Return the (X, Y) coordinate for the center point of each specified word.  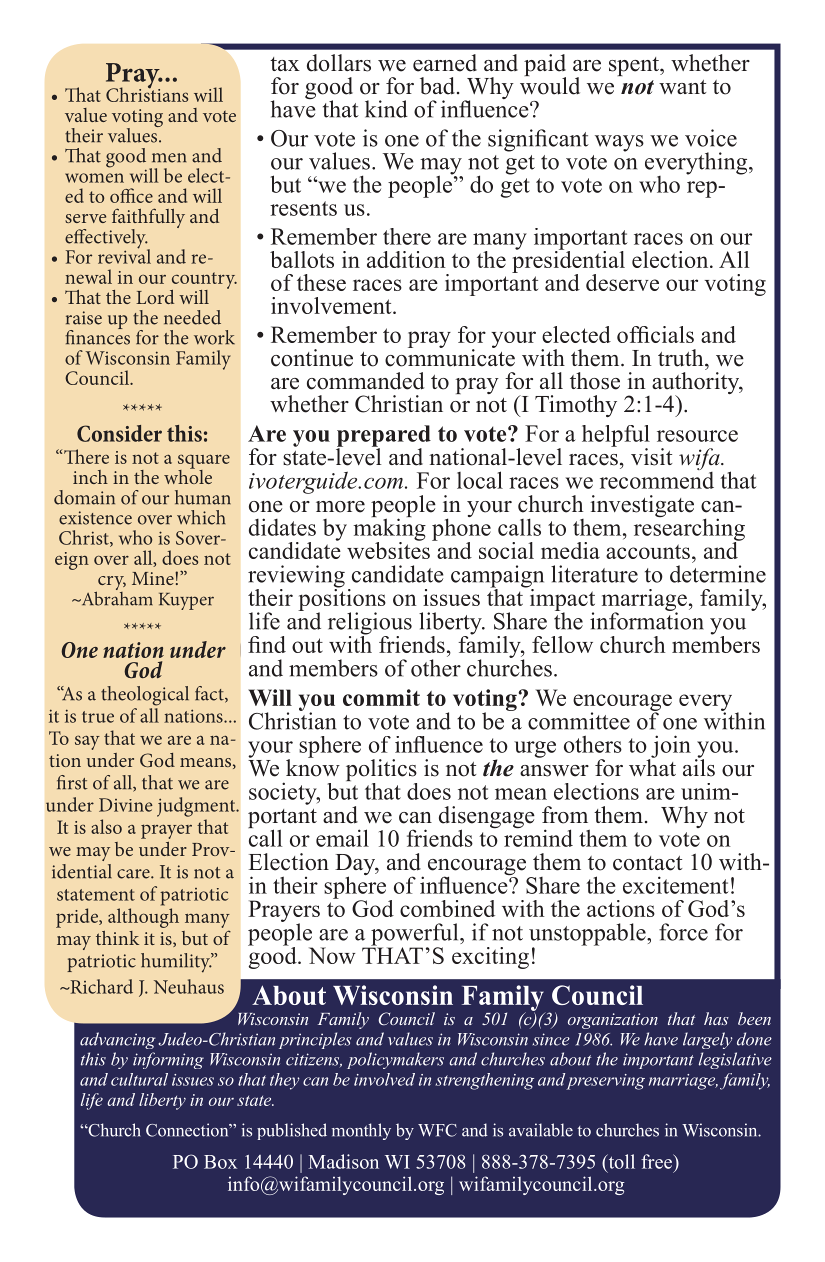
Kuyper (186, 601)
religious (370, 624)
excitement (676, 885)
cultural (139, 1079)
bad (437, 86)
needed (192, 317)
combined (447, 908)
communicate (450, 357)
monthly (361, 1131)
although (143, 918)
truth (682, 358)
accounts (648, 551)
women (94, 178)
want (682, 87)
